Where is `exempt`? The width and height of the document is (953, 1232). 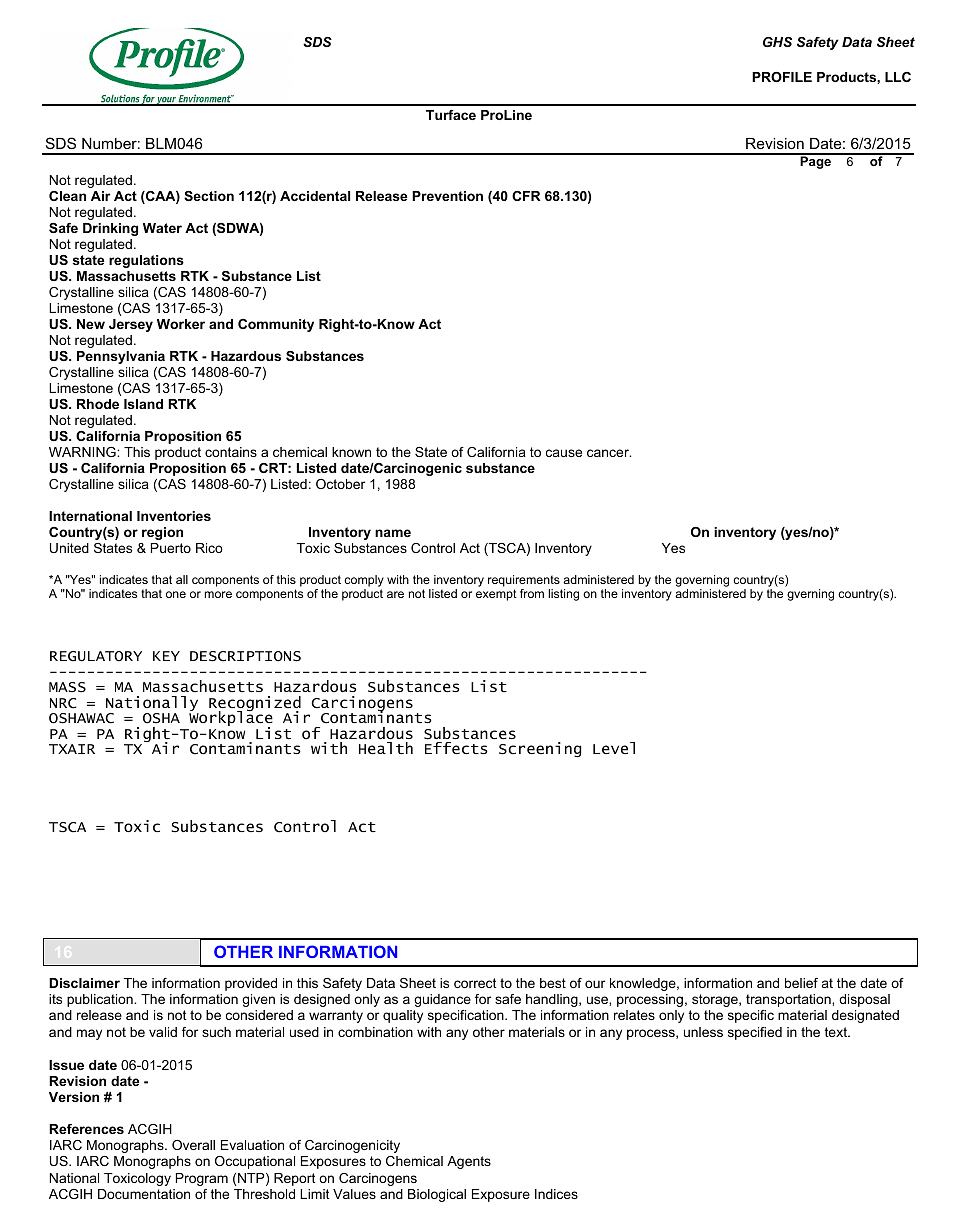
exempt is located at coordinates (496, 595).
